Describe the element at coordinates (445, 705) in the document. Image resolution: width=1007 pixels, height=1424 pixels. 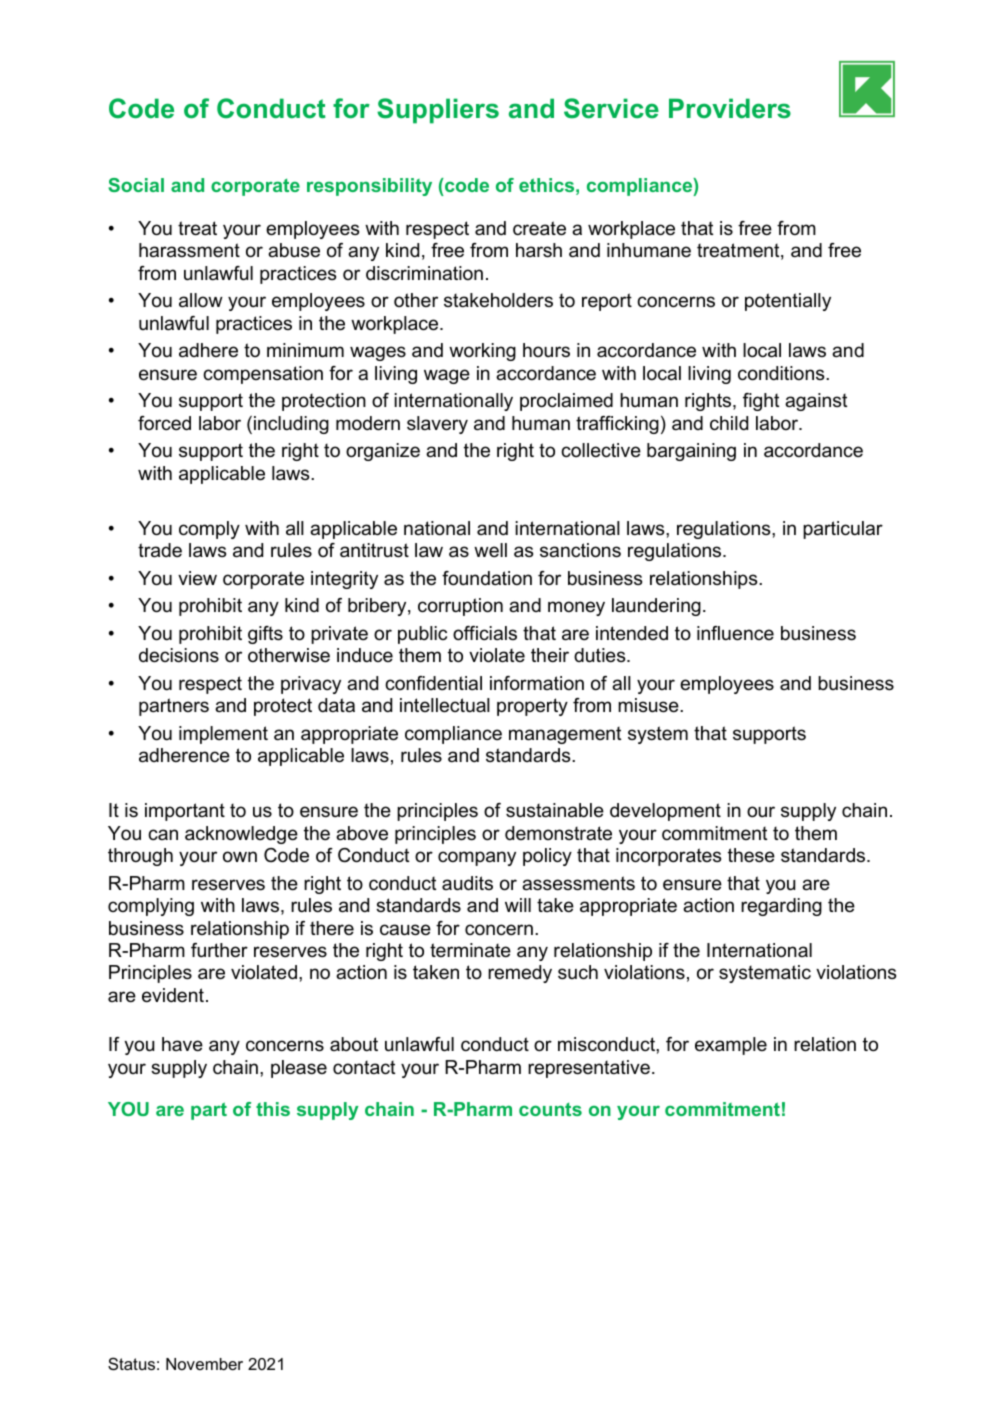
I see `intellectual` at that location.
